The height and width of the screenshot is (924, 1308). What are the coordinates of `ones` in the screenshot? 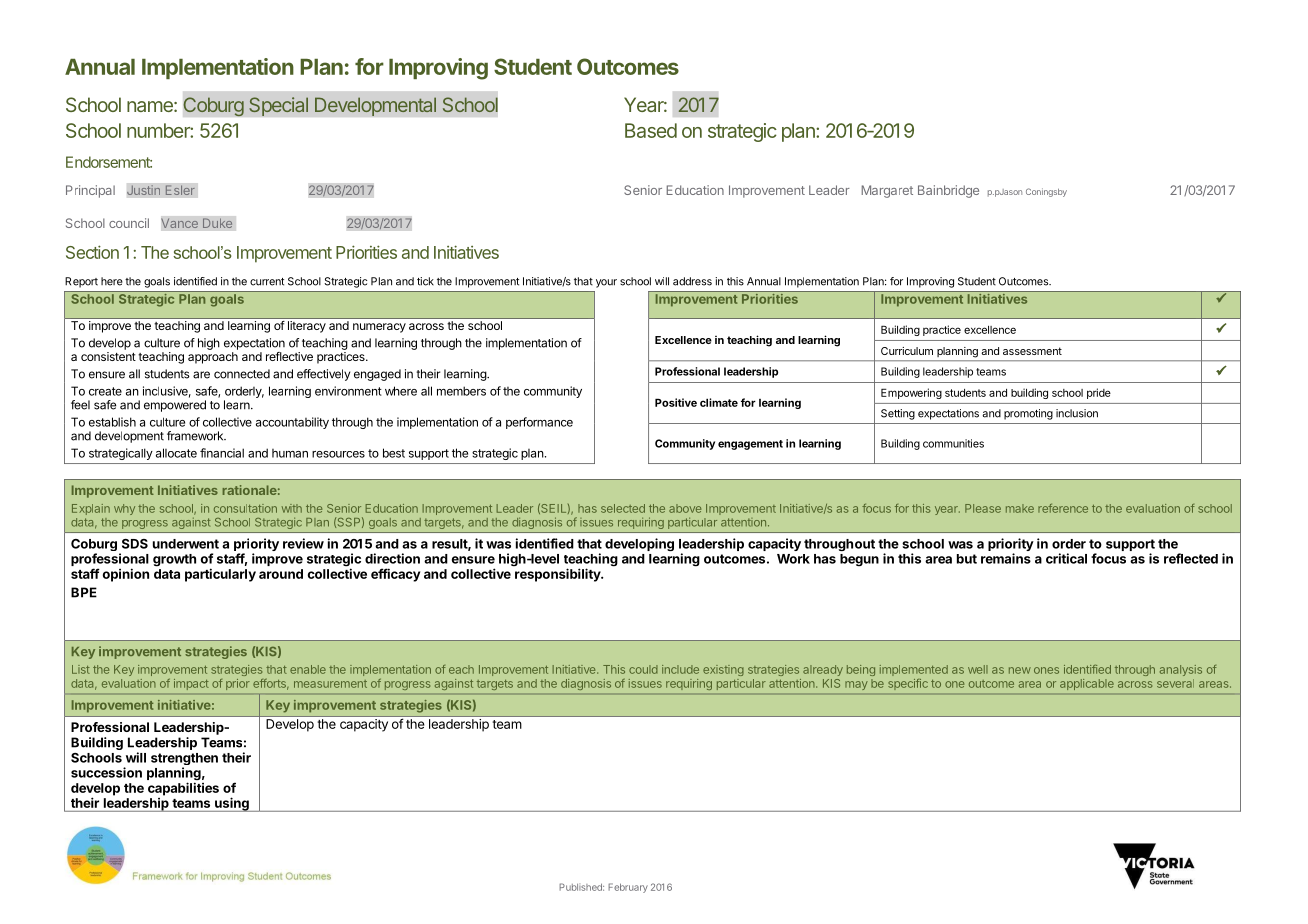 It's located at (1046, 670).
